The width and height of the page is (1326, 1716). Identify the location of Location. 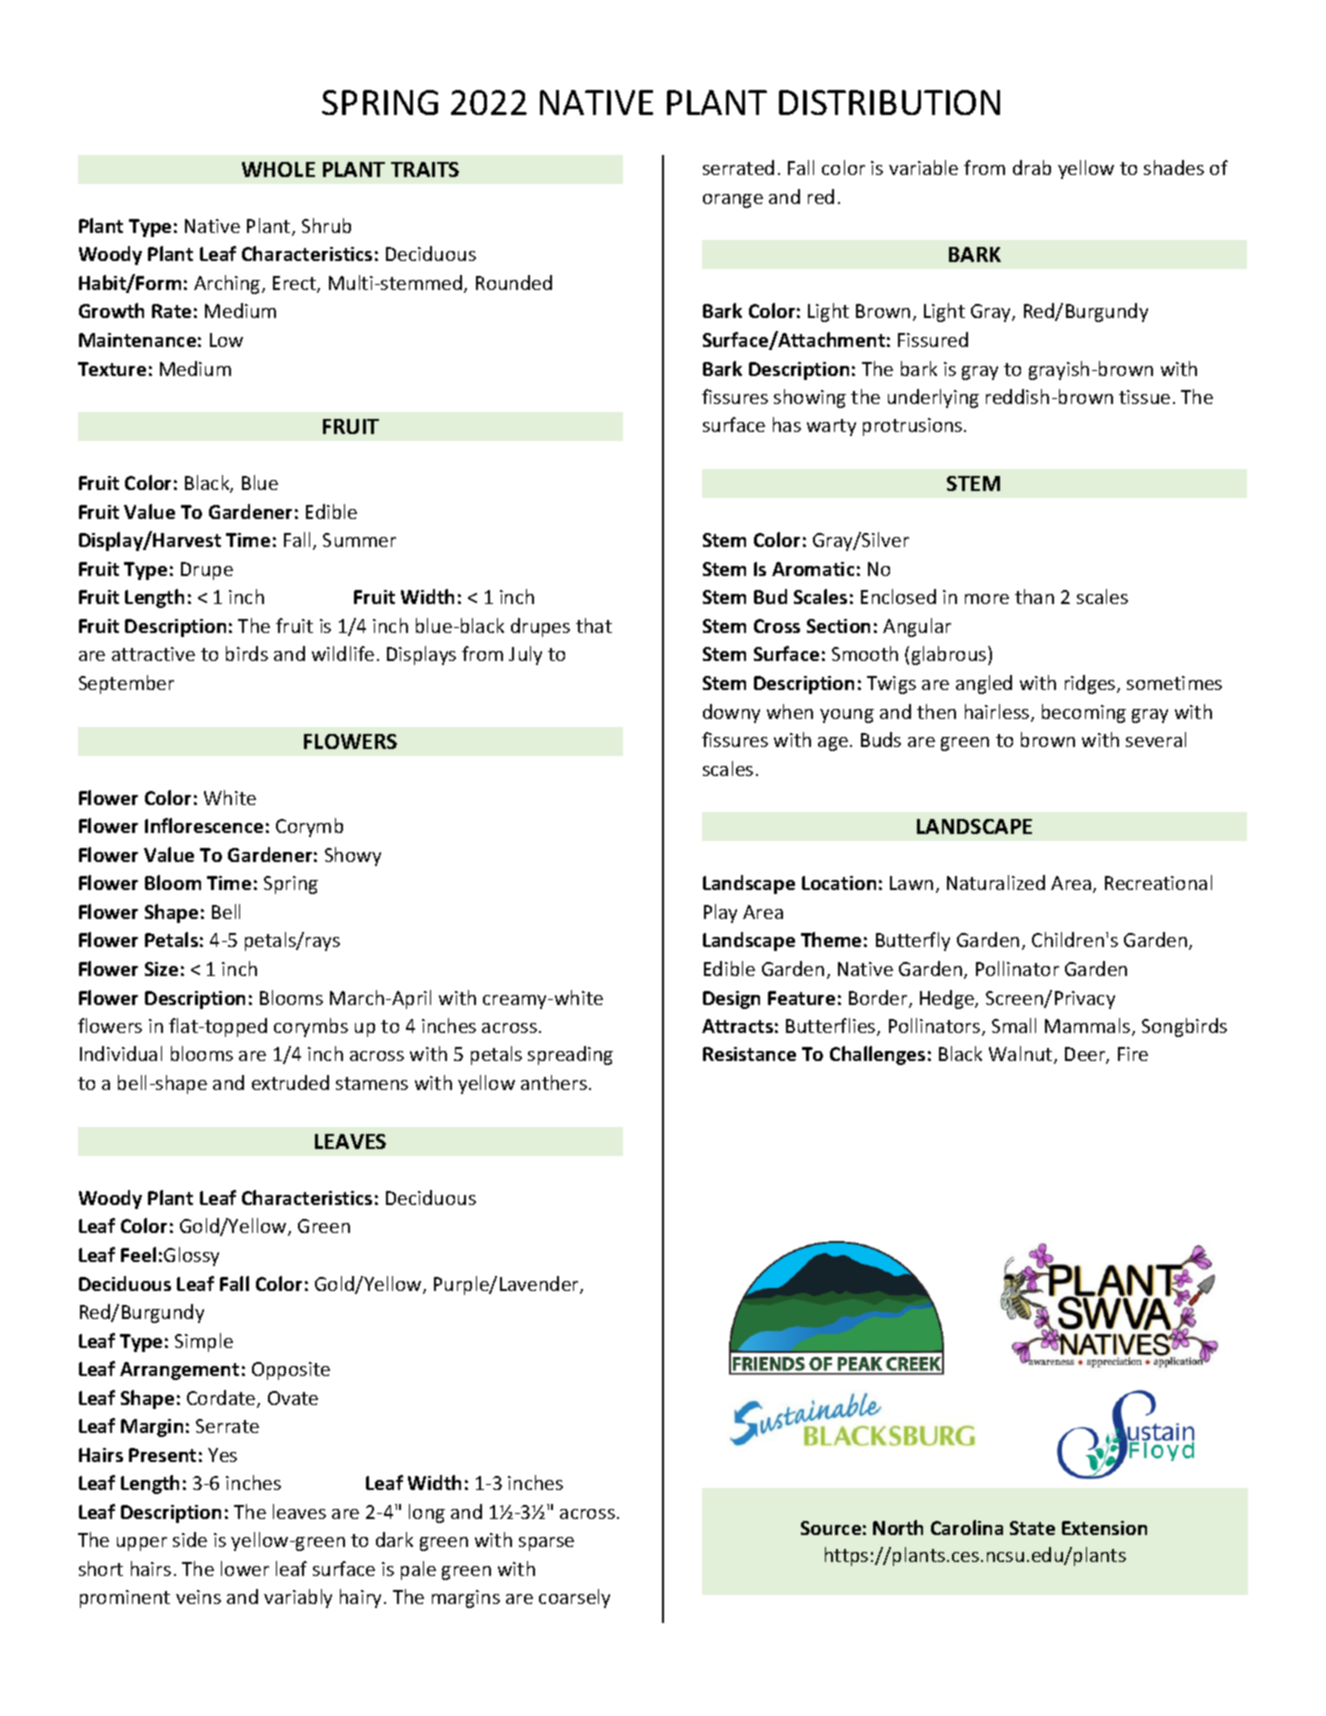
(839, 883).
